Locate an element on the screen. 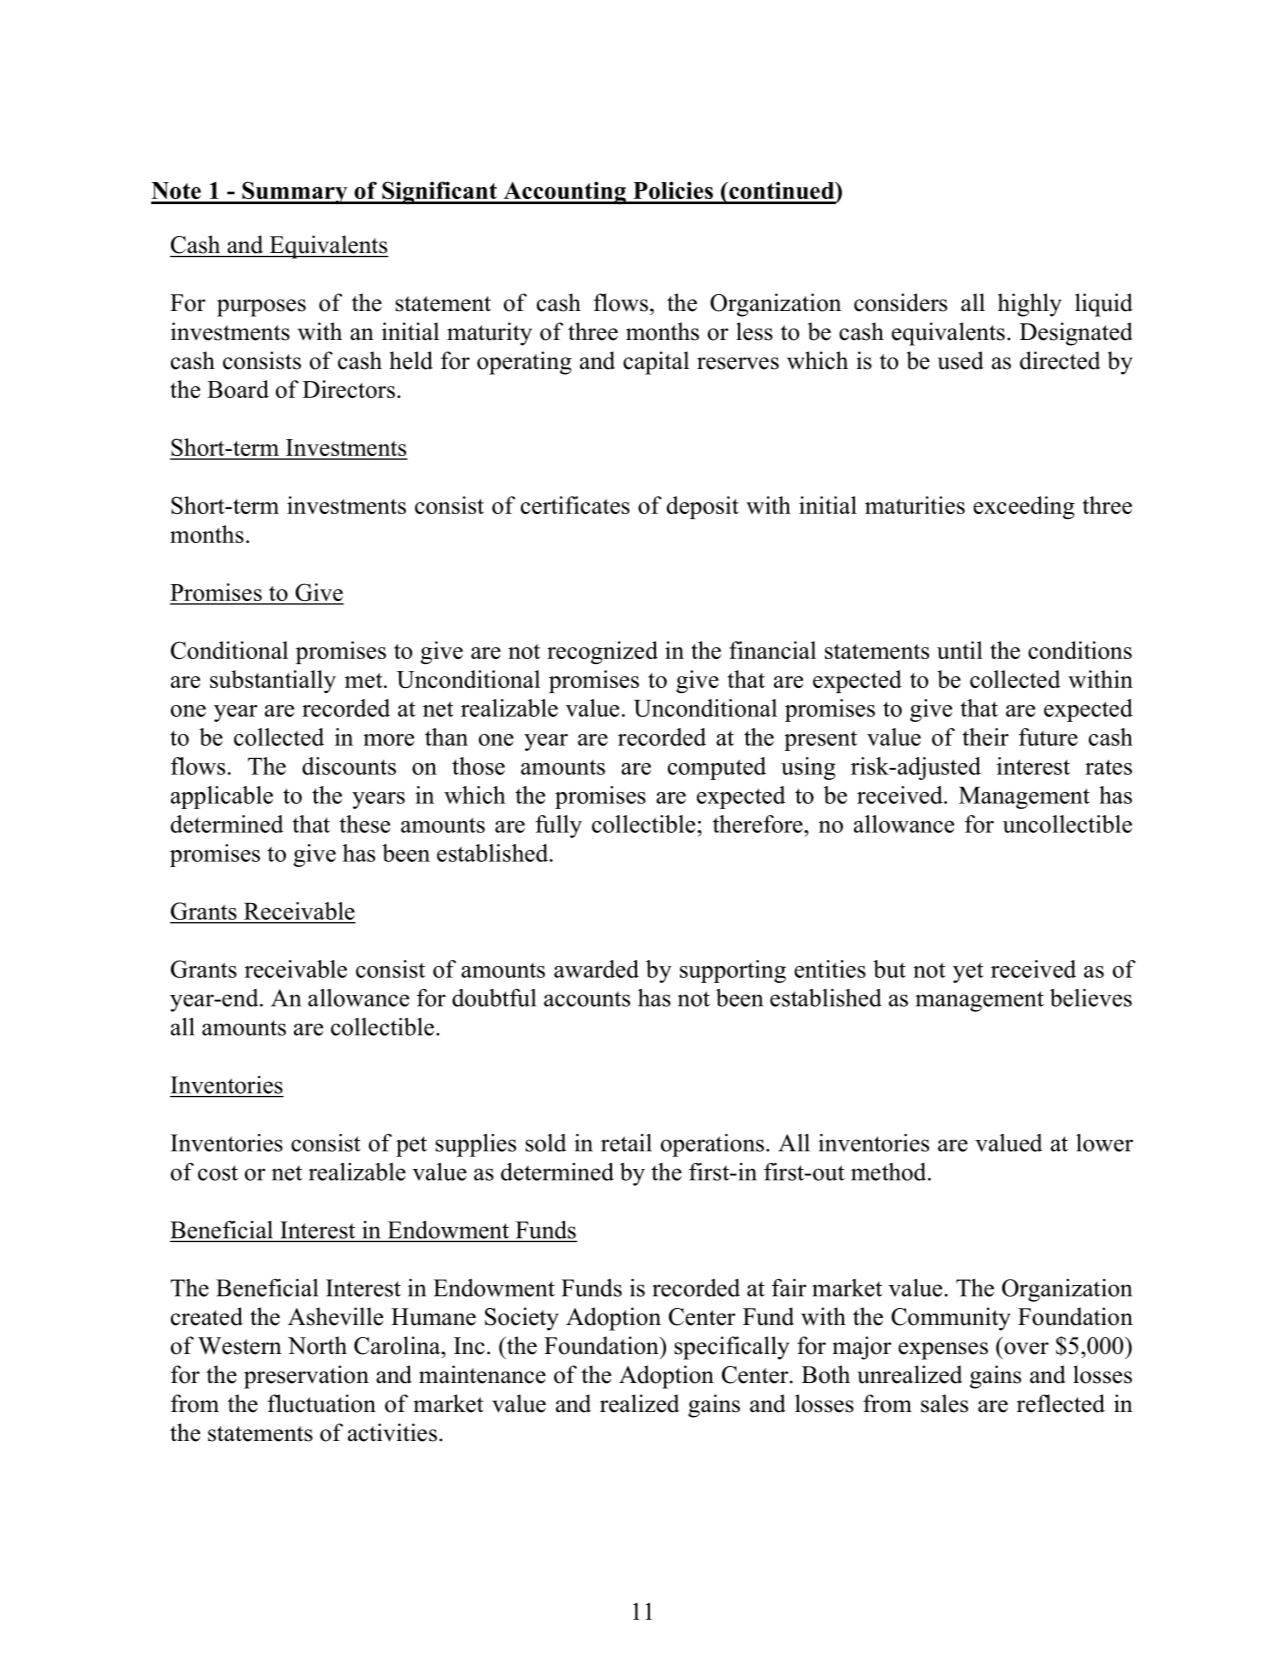  highly is located at coordinates (1030, 305).
